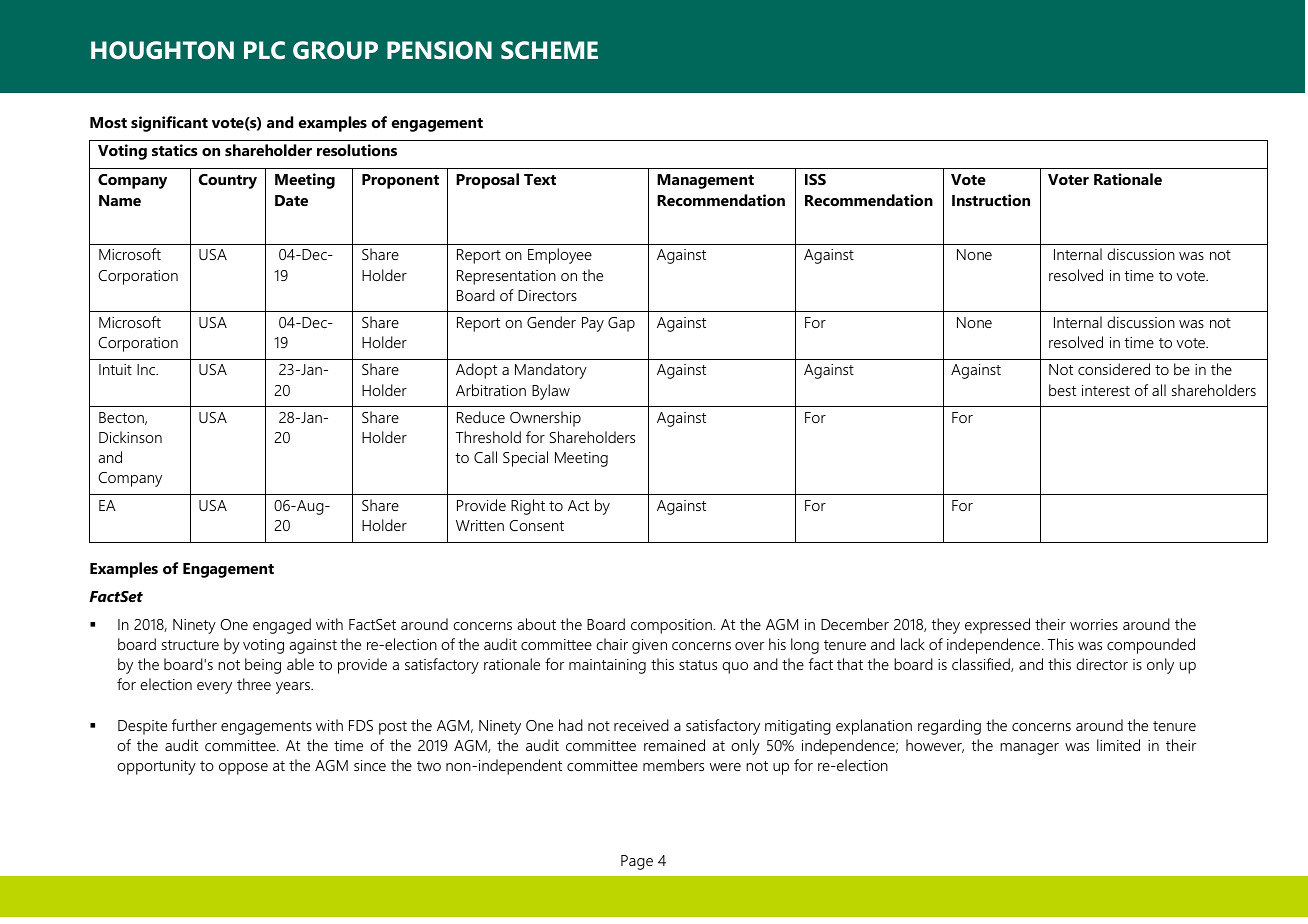 The width and height of the document is (1308, 924). I want to click on PLC, so click(264, 50).
